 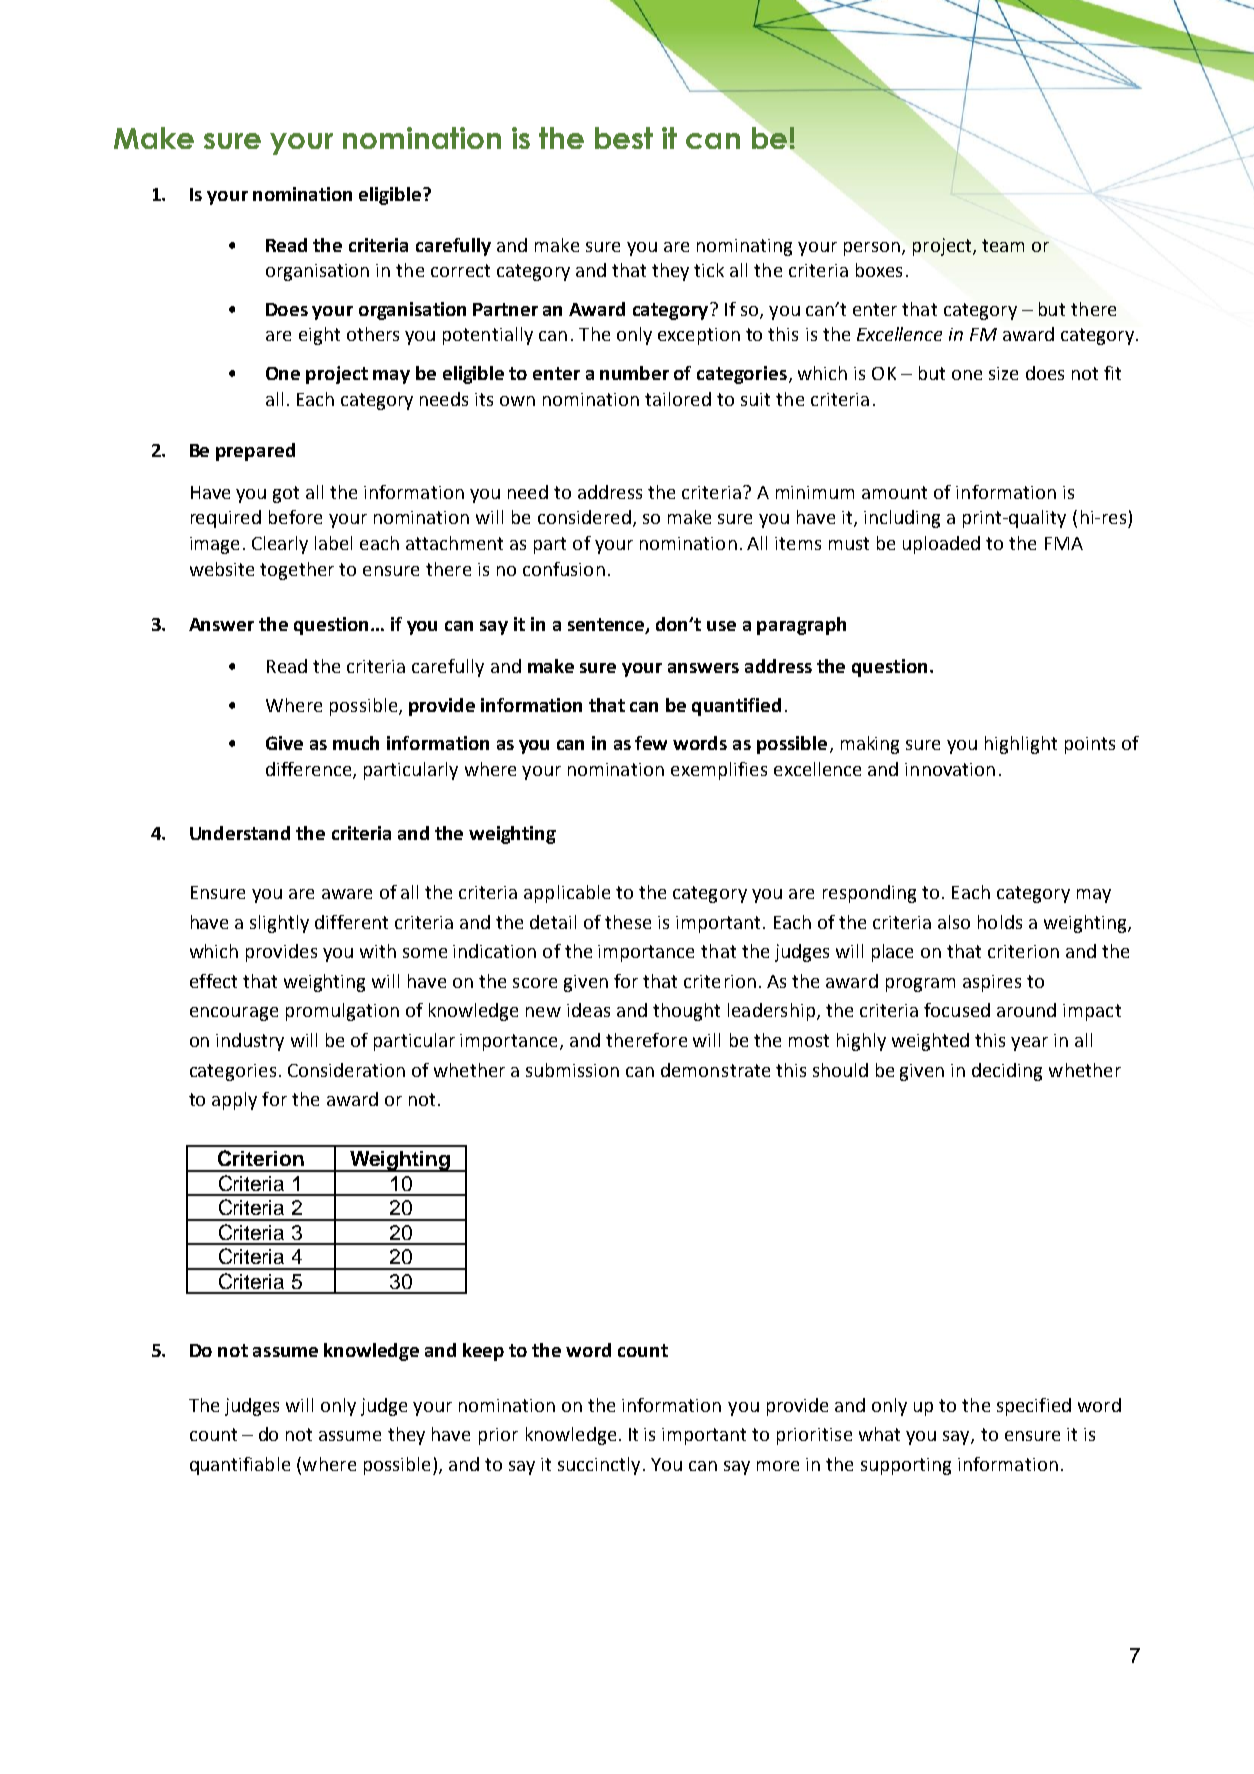 I want to click on innovation, so click(x=950, y=769).
